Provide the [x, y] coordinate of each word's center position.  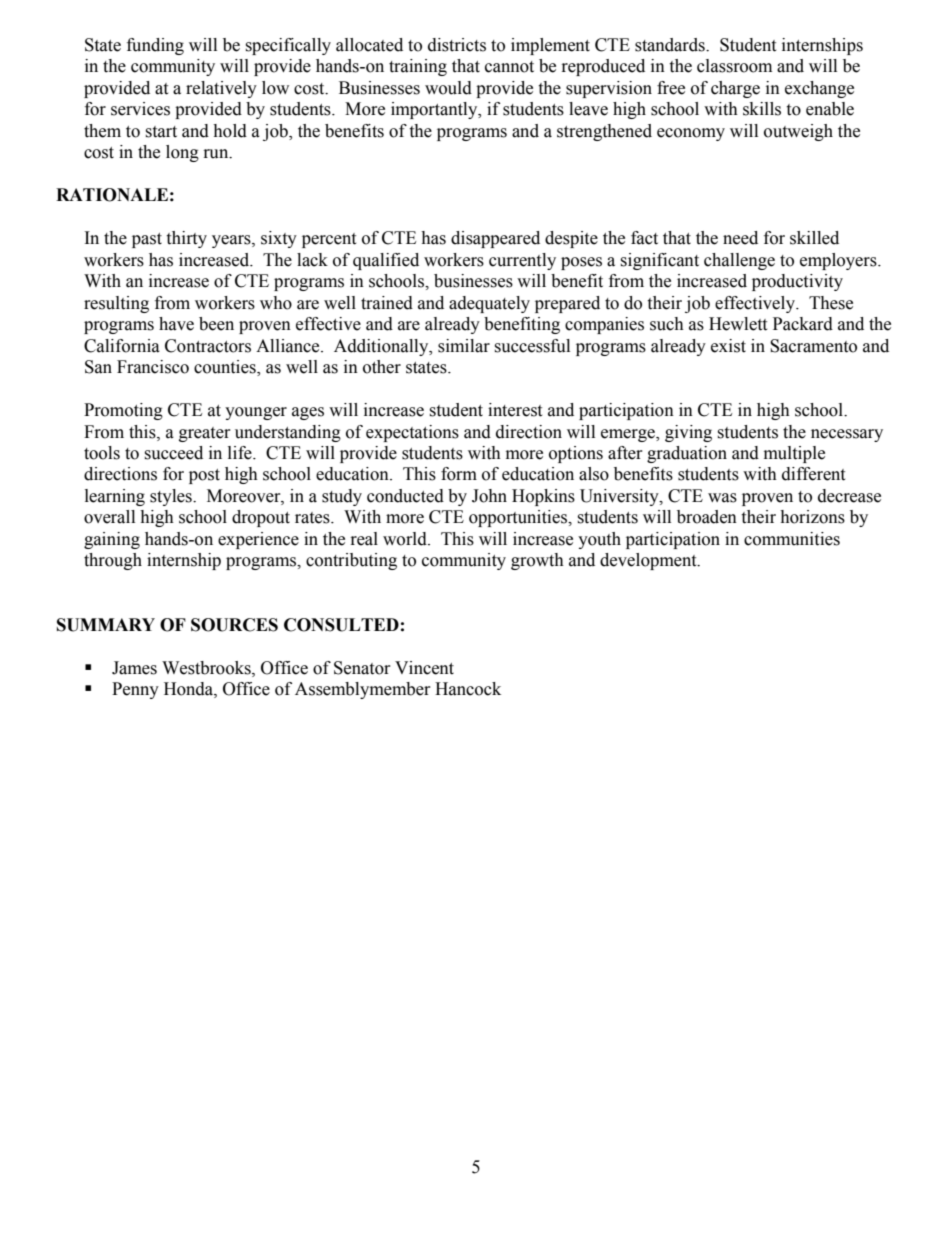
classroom [734, 66]
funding [155, 46]
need [740, 238]
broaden [707, 517]
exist [728, 346]
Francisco [153, 367]
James [134, 668]
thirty [186, 239]
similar [464, 346]
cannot [509, 67]
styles [172, 497]
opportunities [519, 518]
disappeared [495, 239]
